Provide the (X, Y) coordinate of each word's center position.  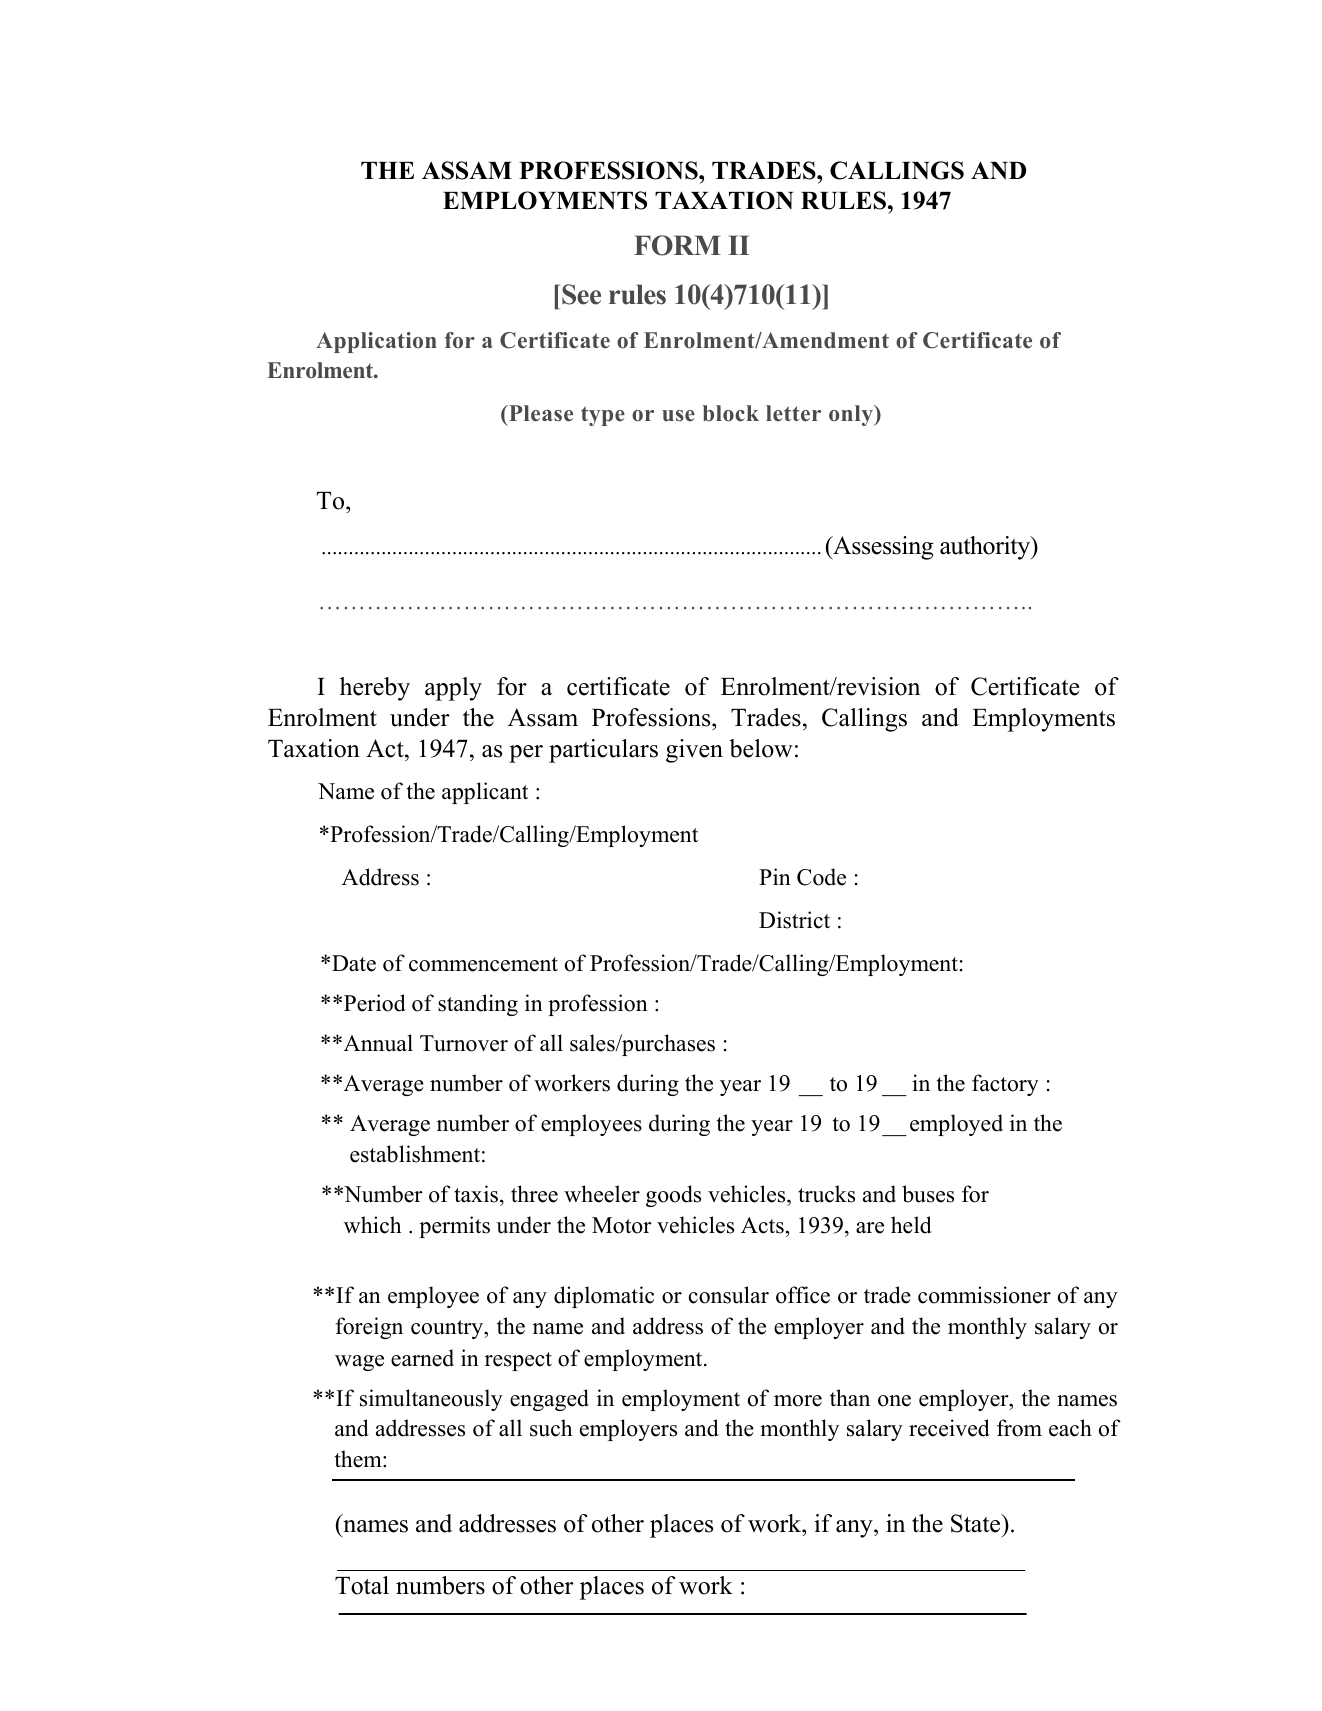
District (794, 920)
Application (376, 342)
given (694, 751)
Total (362, 1585)
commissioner (984, 1295)
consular (729, 1295)
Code (821, 877)
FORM (677, 245)
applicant (485, 793)
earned (422, 1358)
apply (453, 689)
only (852, 415)
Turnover (464, 1043)
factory (1005, 1085)
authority (986, 548)
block (731, 413)
